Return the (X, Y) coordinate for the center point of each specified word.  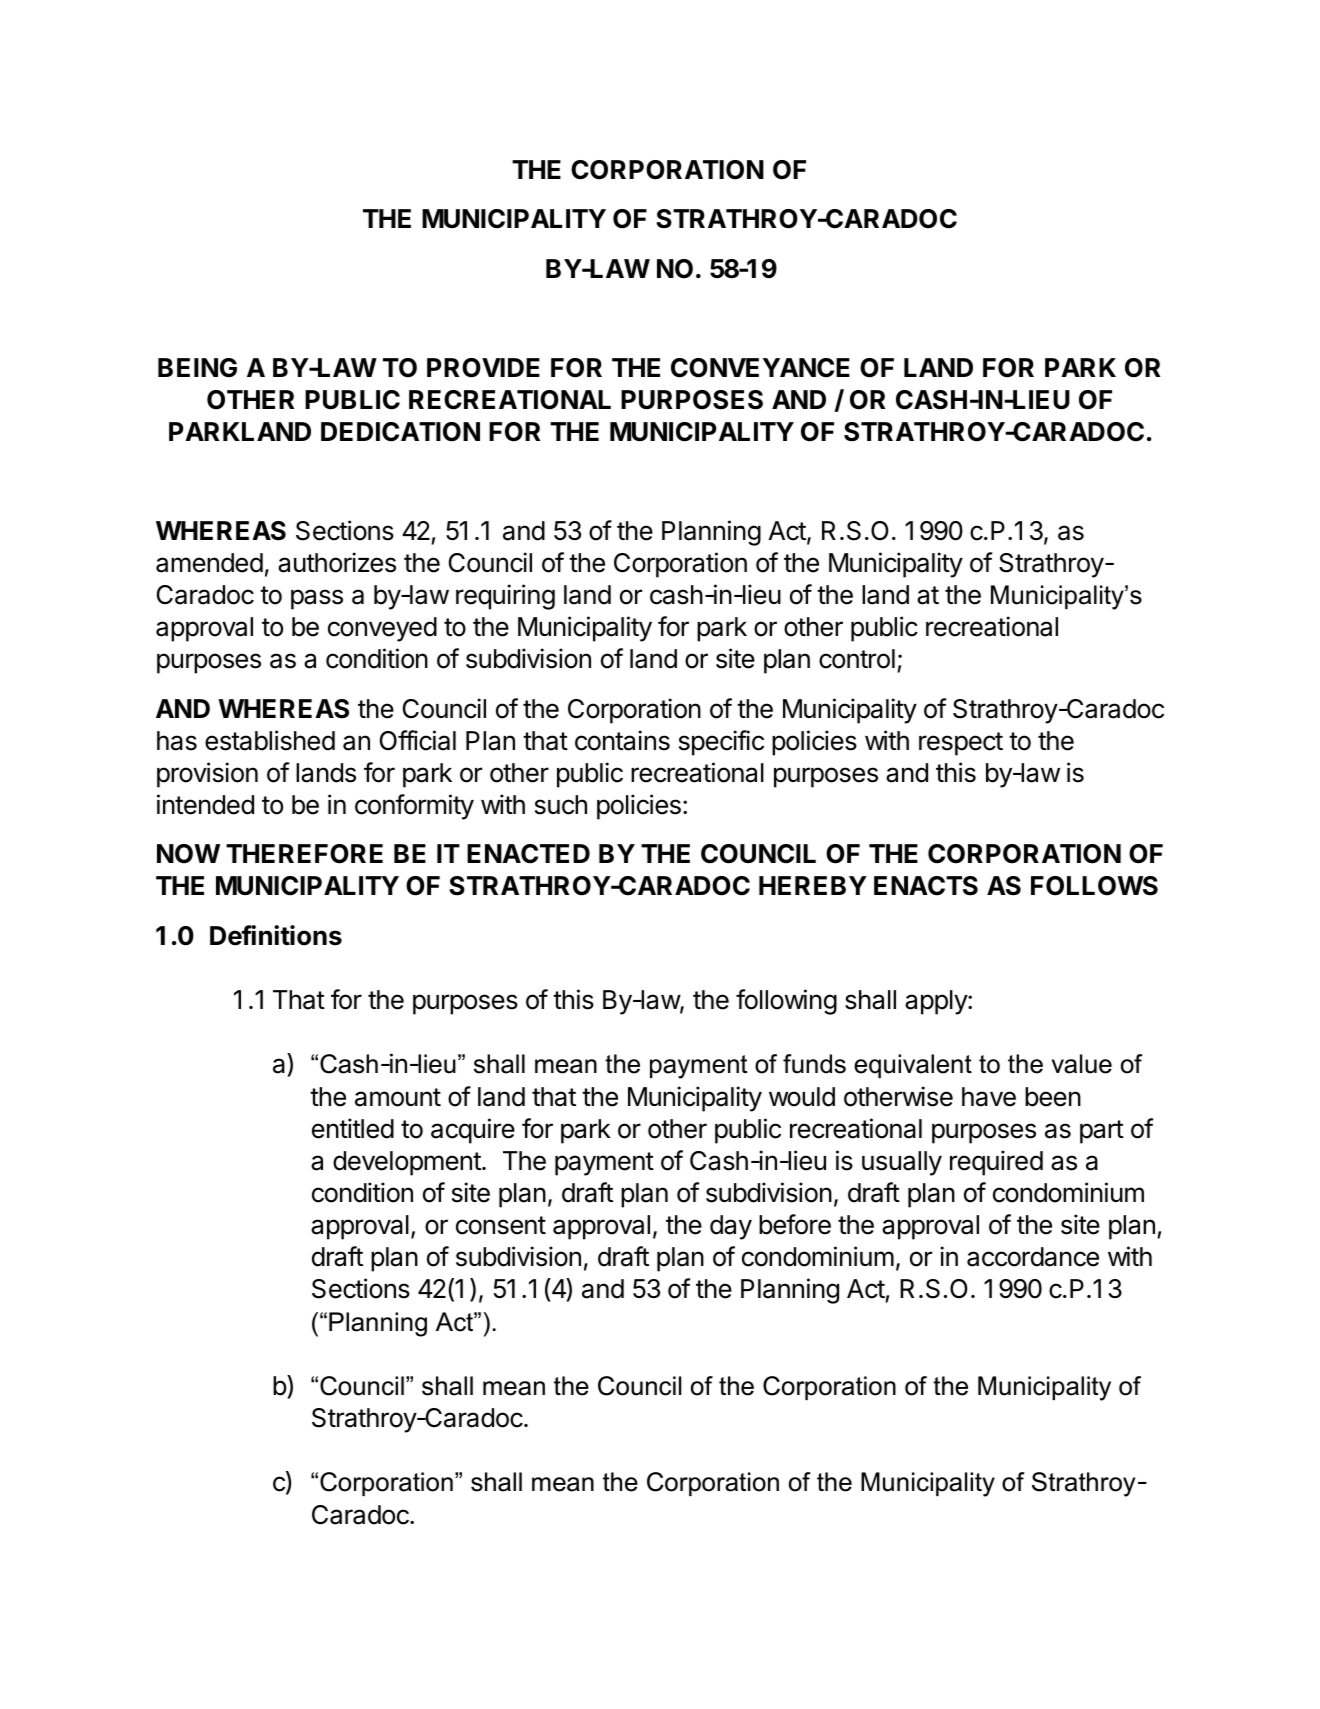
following (786, 1002)
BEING (197, 368)
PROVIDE (483, 368)
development (407, 1163)
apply (937, 1002)
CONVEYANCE (760, 368)
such (561, 805)
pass (317, 599)
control (857, 659)
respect (961, 744)
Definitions (276, 935)
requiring (505, 597)
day (731, 1227)
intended (205, 804)
